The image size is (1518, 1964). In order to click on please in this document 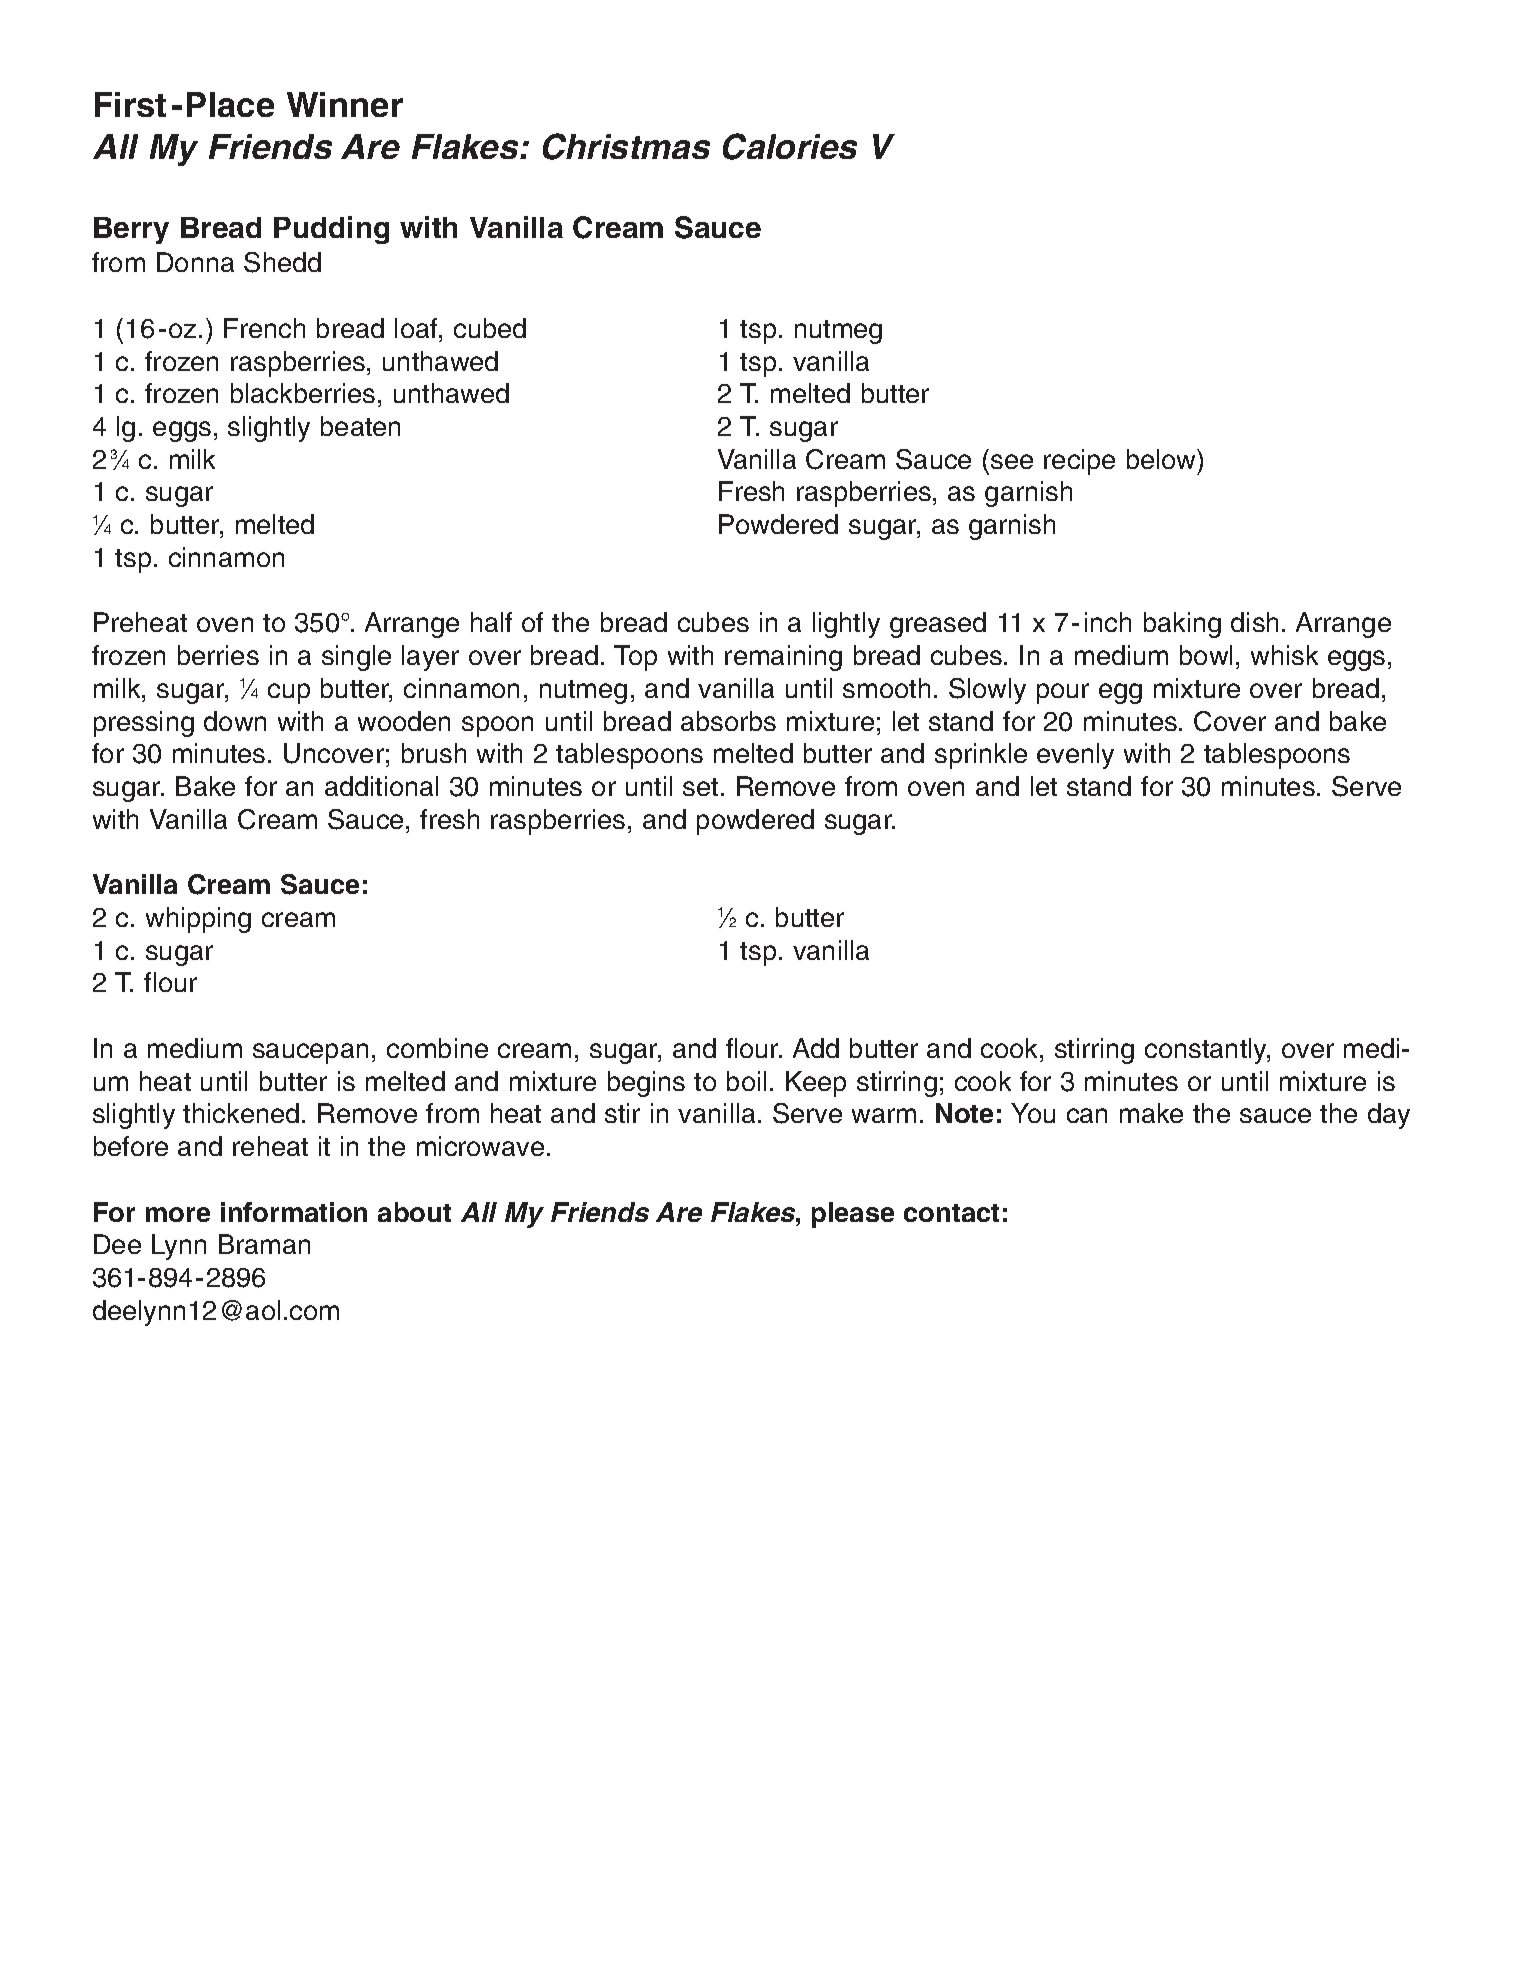, I will do `click(853, 1215)`.
